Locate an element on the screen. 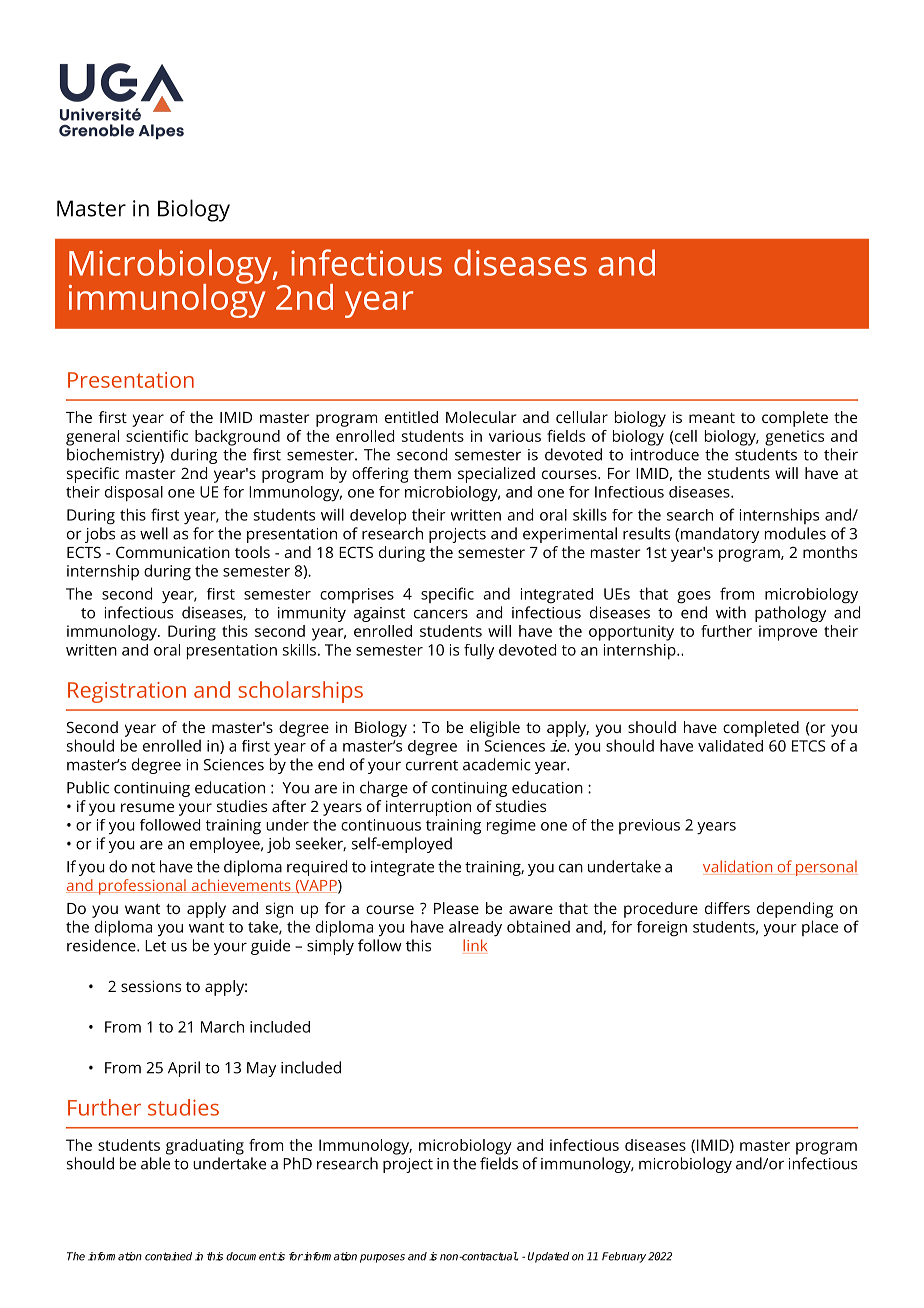 This screenshot has width=924, height=1308. Molecular is located at coordinates (481, 417).
